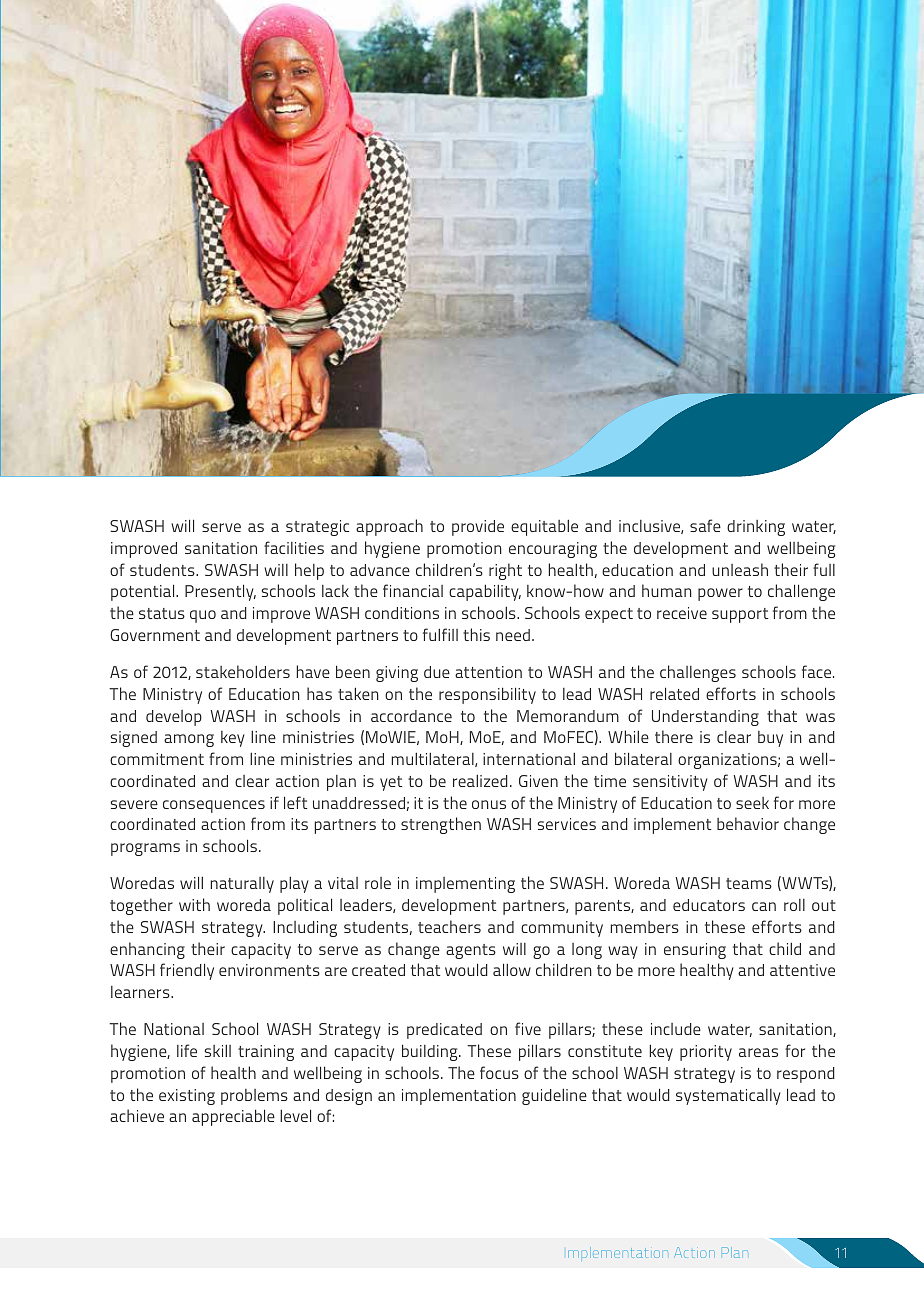  Describe the element at coordinates (770, 739) in the image. I see `buy` at that location.
